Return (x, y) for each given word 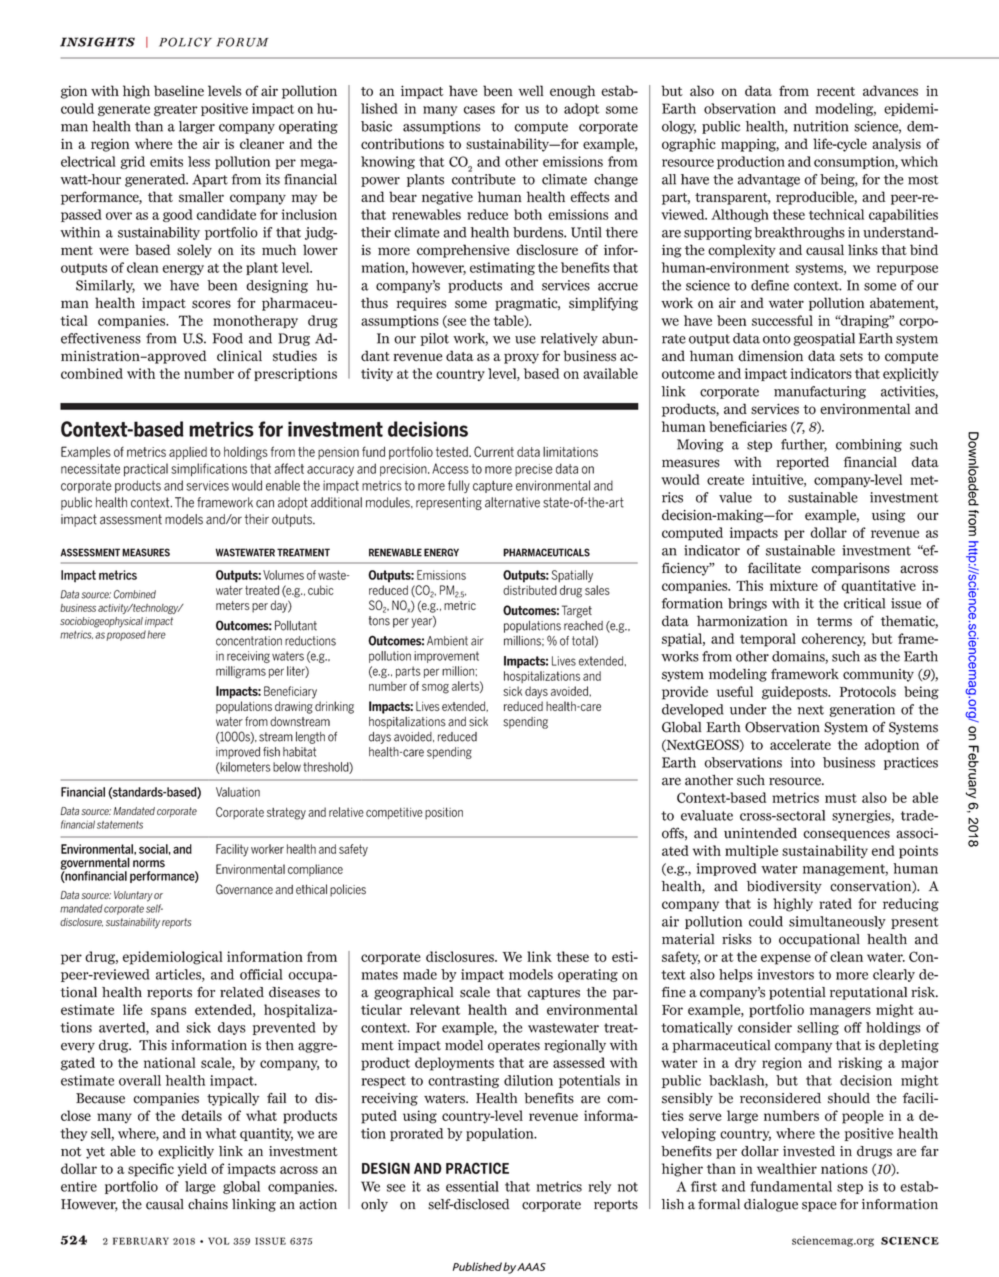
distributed (530, 590)
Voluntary (133, 896)
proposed (126, 635)
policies (348, 890)
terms (834, 622)
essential (472, 1186)
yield (192, 1170)
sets (851, 357)
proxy (521, 358)
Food (227, 338)
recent (836, 91)
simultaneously (837, 922)
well (531, 90)
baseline (179, 90)
